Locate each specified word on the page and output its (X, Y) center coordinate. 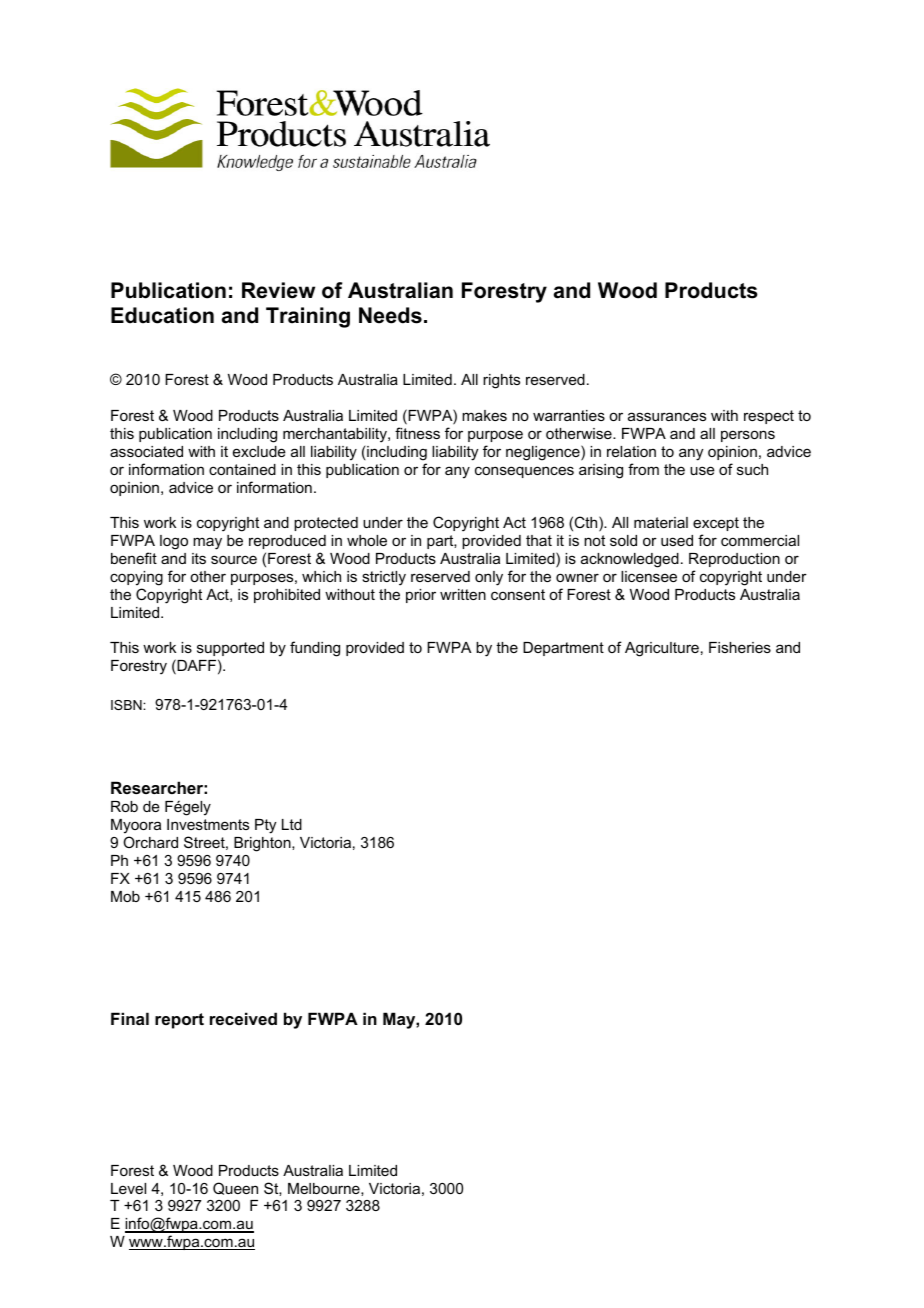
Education (162, 315)
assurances (667, 416)
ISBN (127, 705)
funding (315, 649)
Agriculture (662, 649)
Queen (235, 1188)
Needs (390, 315)
